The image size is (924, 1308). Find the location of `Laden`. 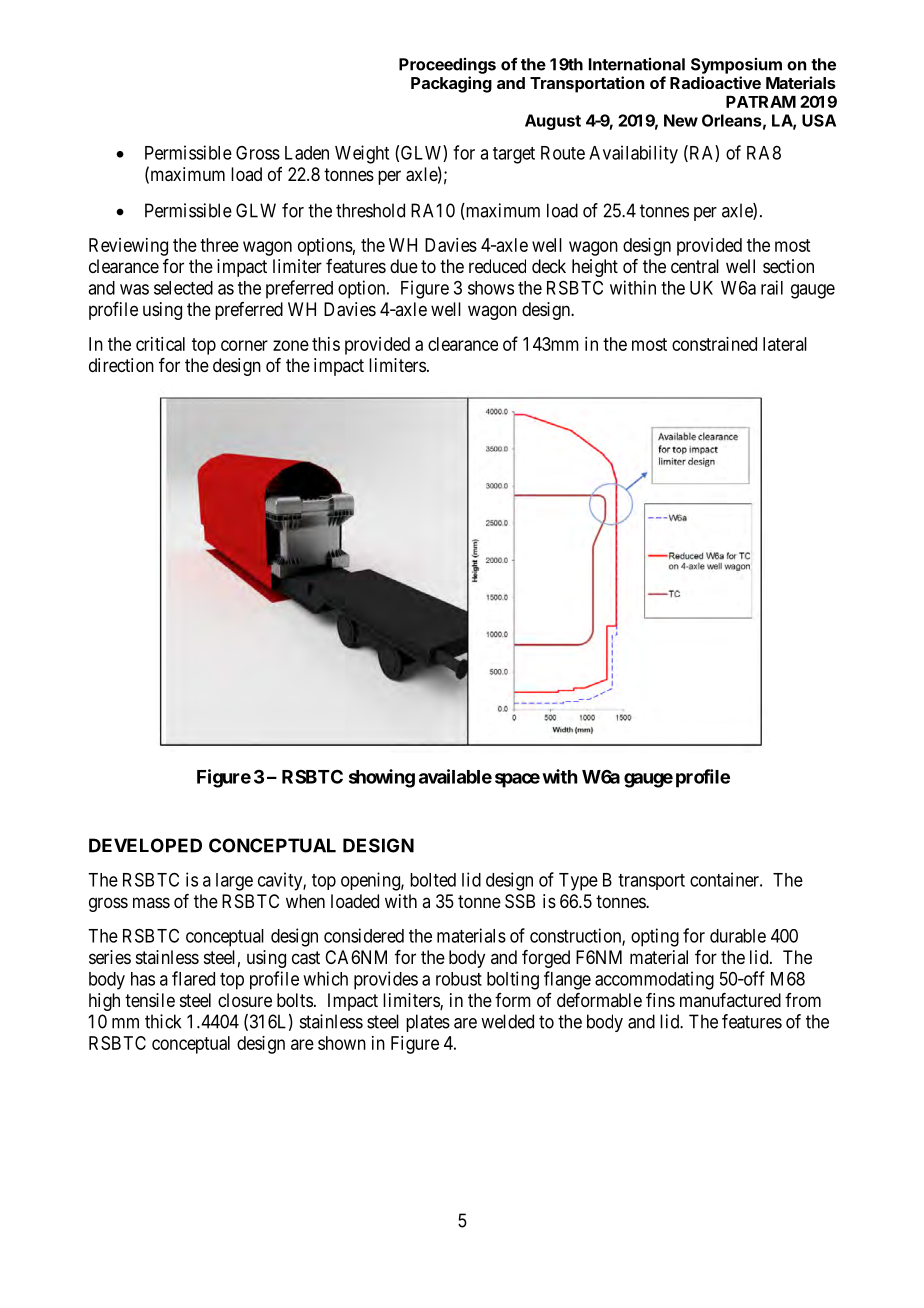

Laden is located at coordinates (307, 153).
